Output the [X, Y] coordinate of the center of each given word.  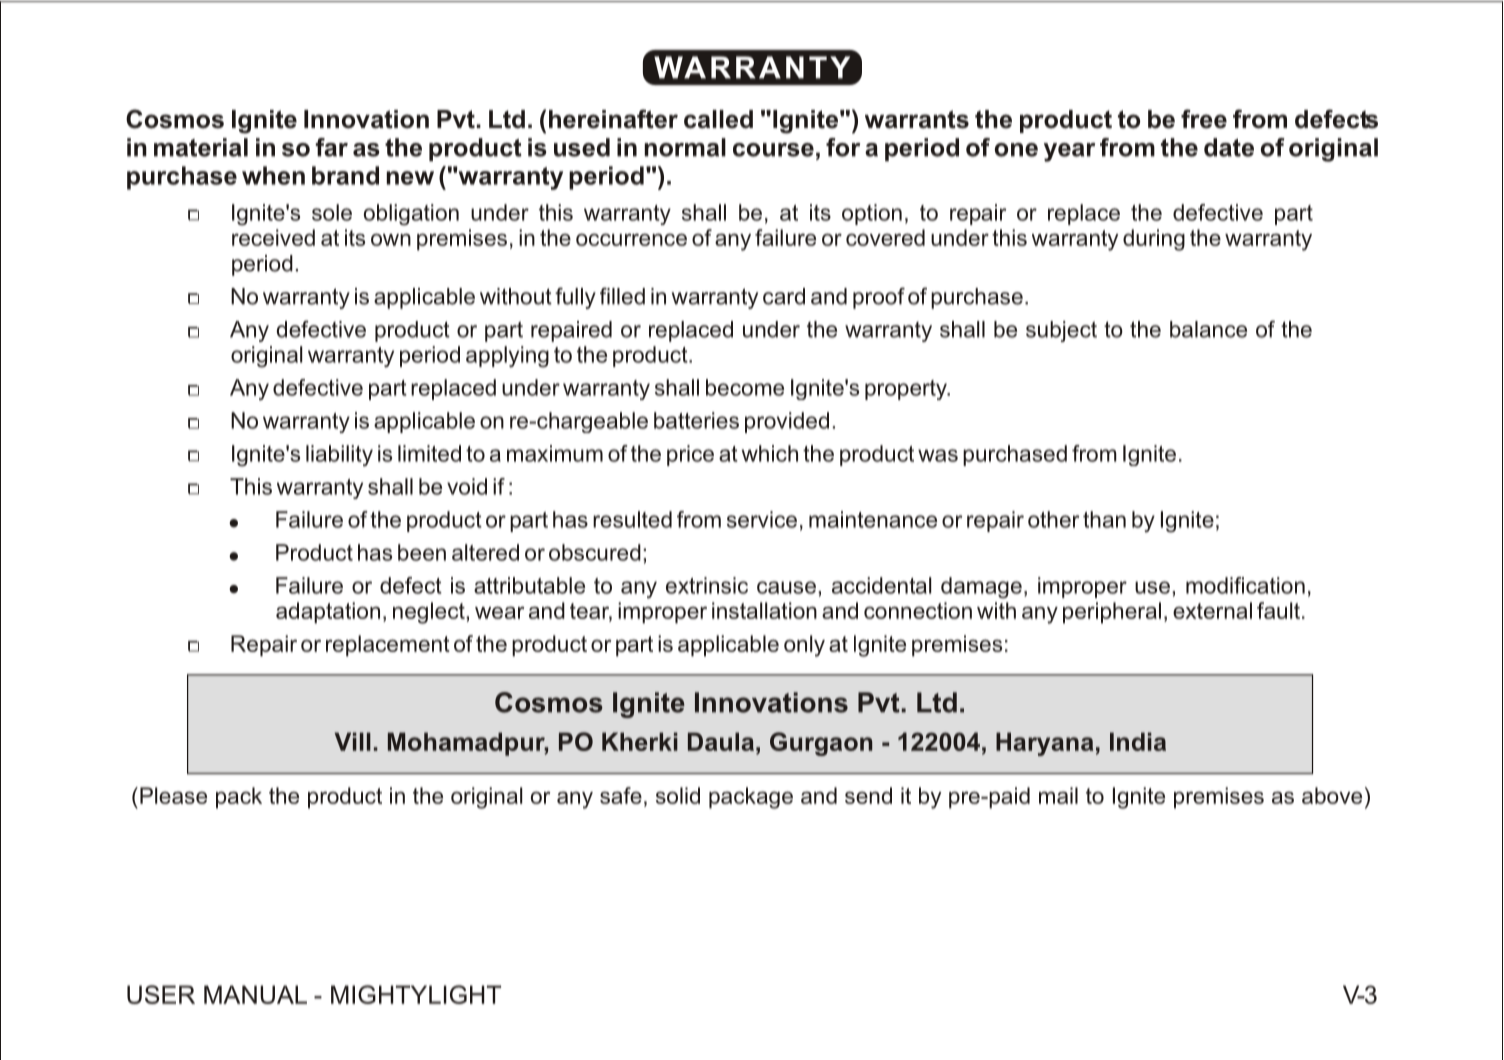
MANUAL [255, 994]
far [332, 147]
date [1229, 147]
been [422, 552]
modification [1245, 585]
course [773, 150]
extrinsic [707, 585]
